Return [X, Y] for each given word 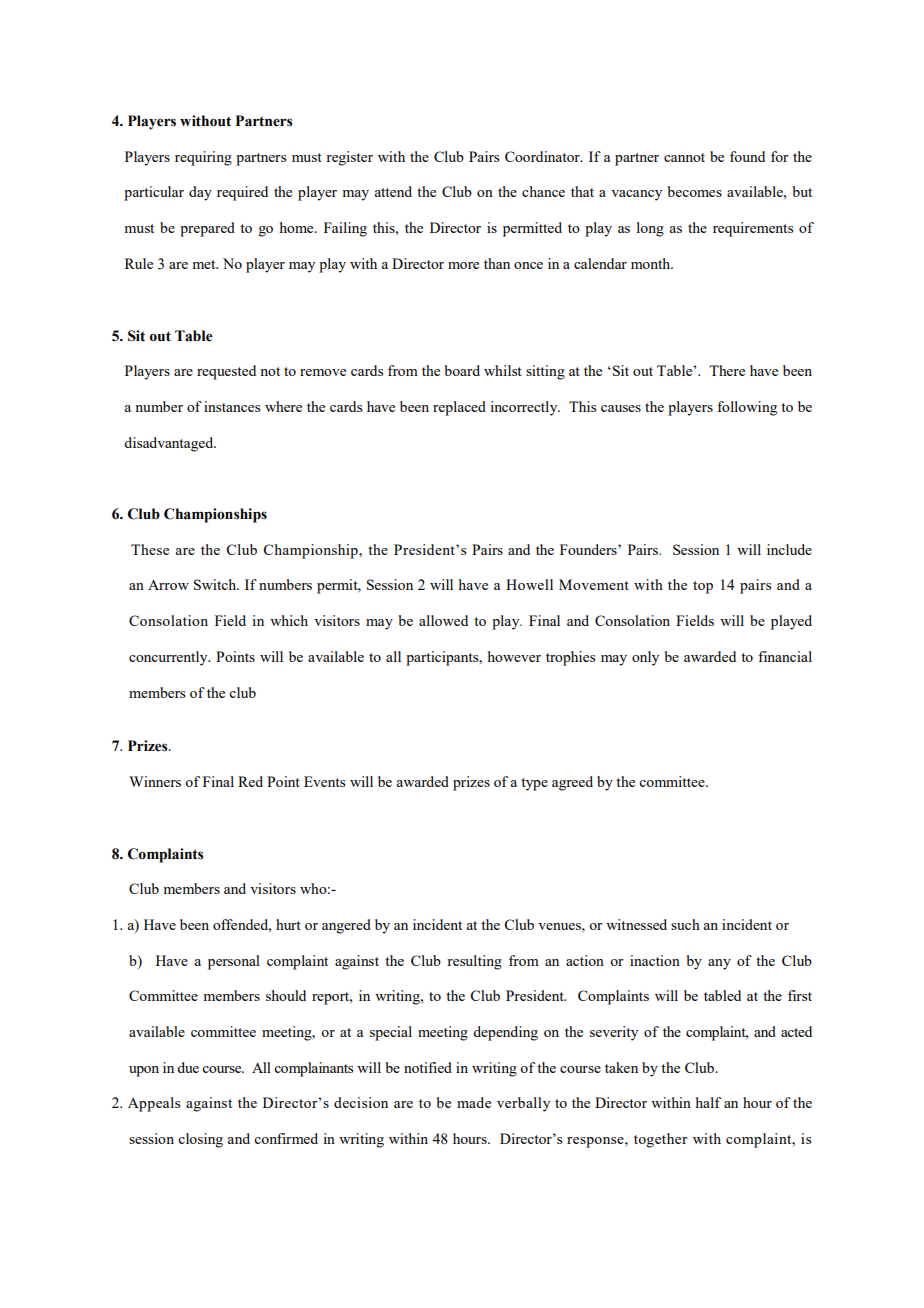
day [200, 193]
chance [543, 191]
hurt [288, 924]
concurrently [169, 658]
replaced [459, 408]
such [685, 924]
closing [200, 1140]
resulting [474, 962]
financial [785, 656]
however [514, 656]
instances [232, 406]
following [747, 408]
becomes [695, 191]
